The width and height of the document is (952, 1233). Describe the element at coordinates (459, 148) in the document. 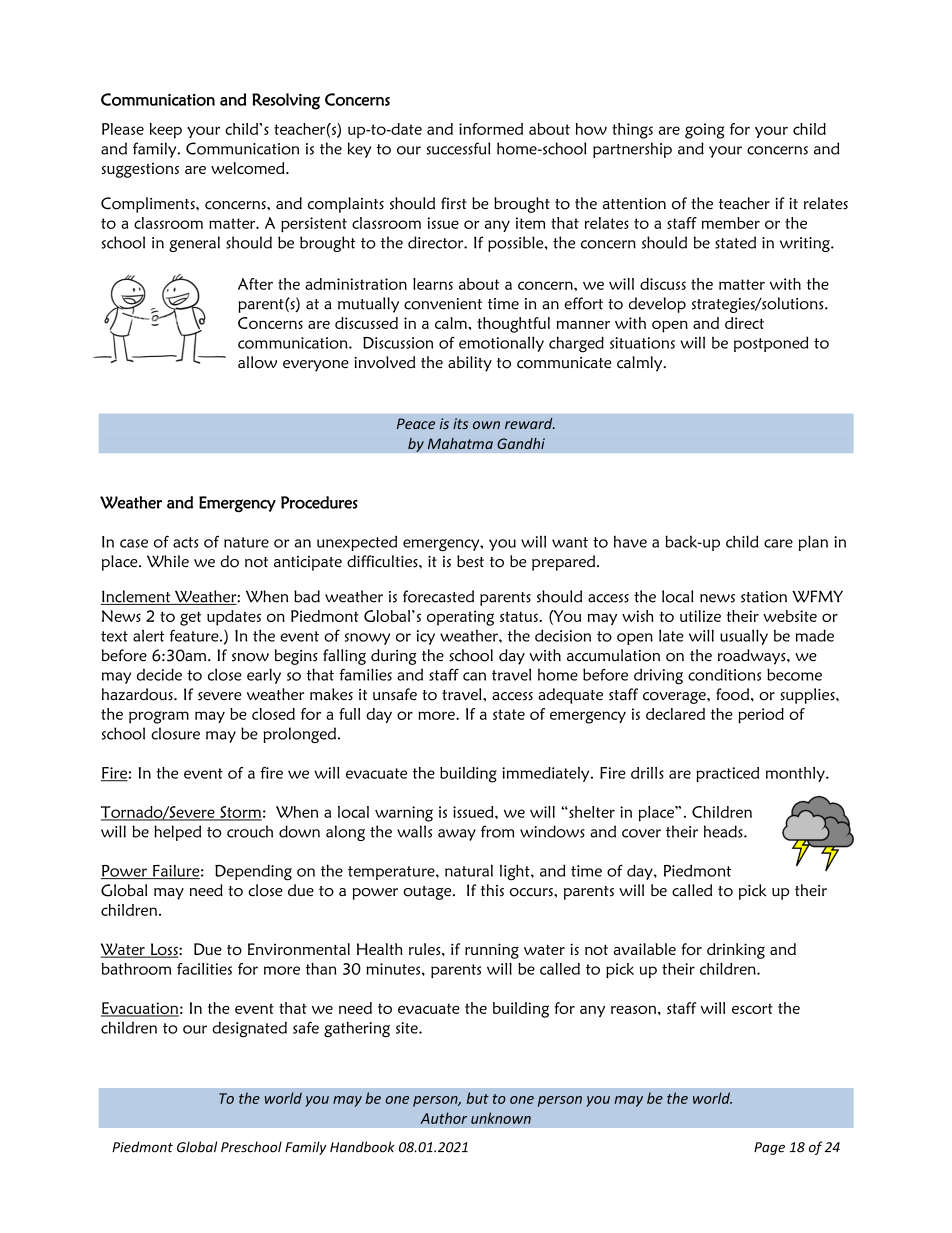

I see `successful` at that location.
